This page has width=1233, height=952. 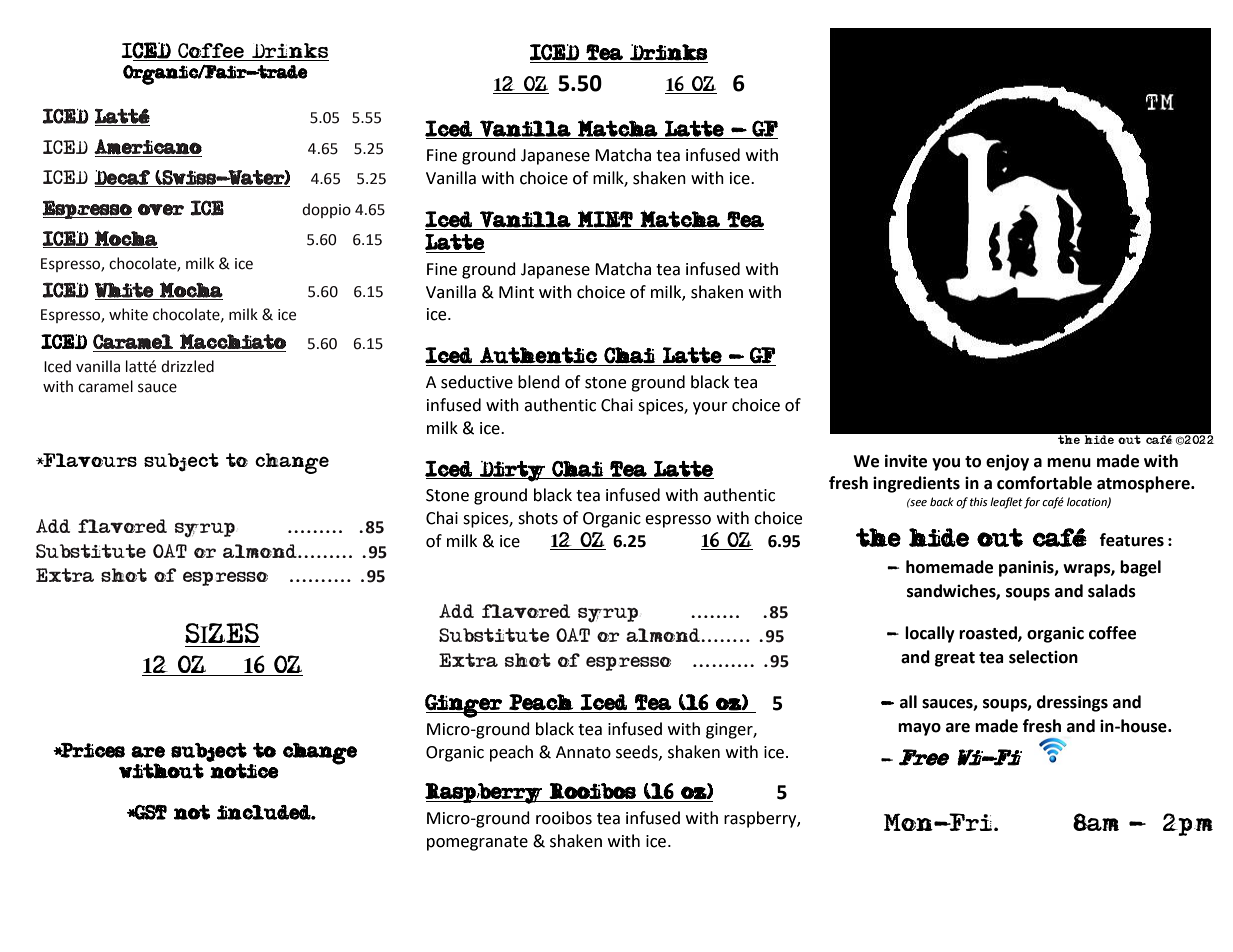 I want to click on over, so click(x=161, y=210).
